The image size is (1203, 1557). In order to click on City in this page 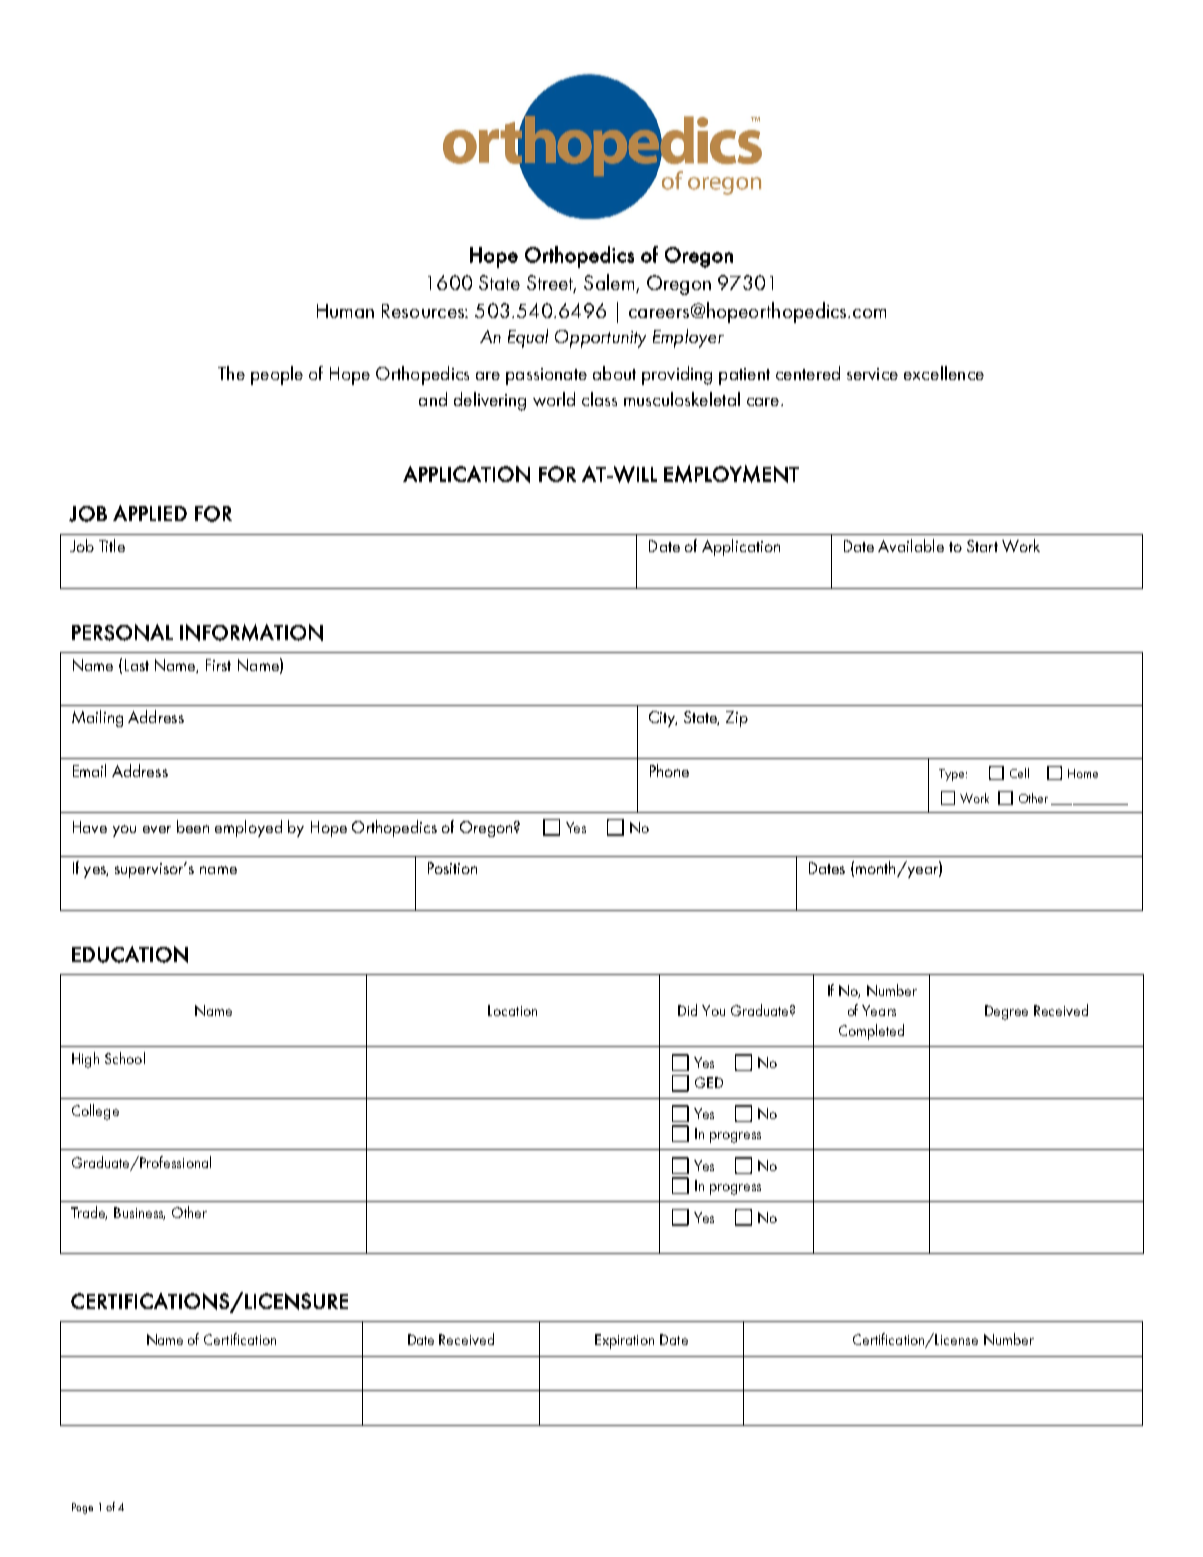, I will do `click(663, 719)`.
